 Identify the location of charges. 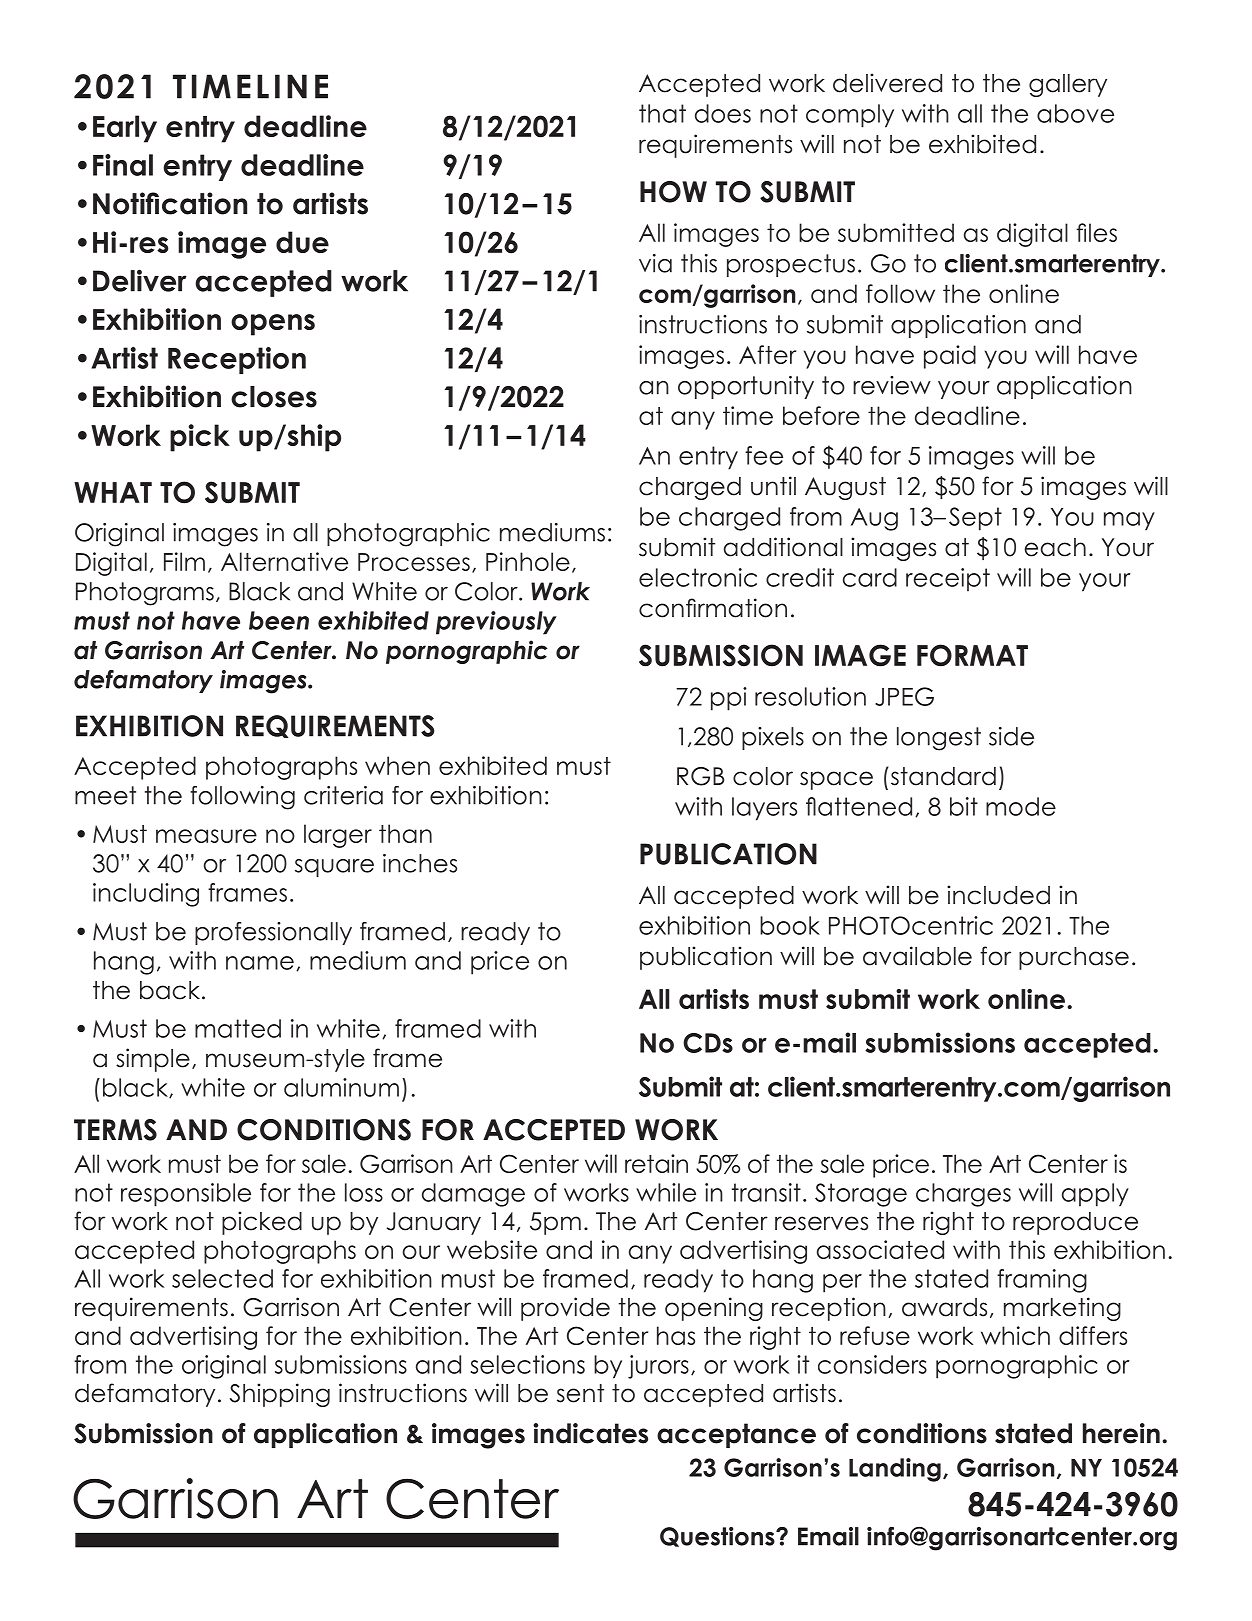
(963, 1195).
